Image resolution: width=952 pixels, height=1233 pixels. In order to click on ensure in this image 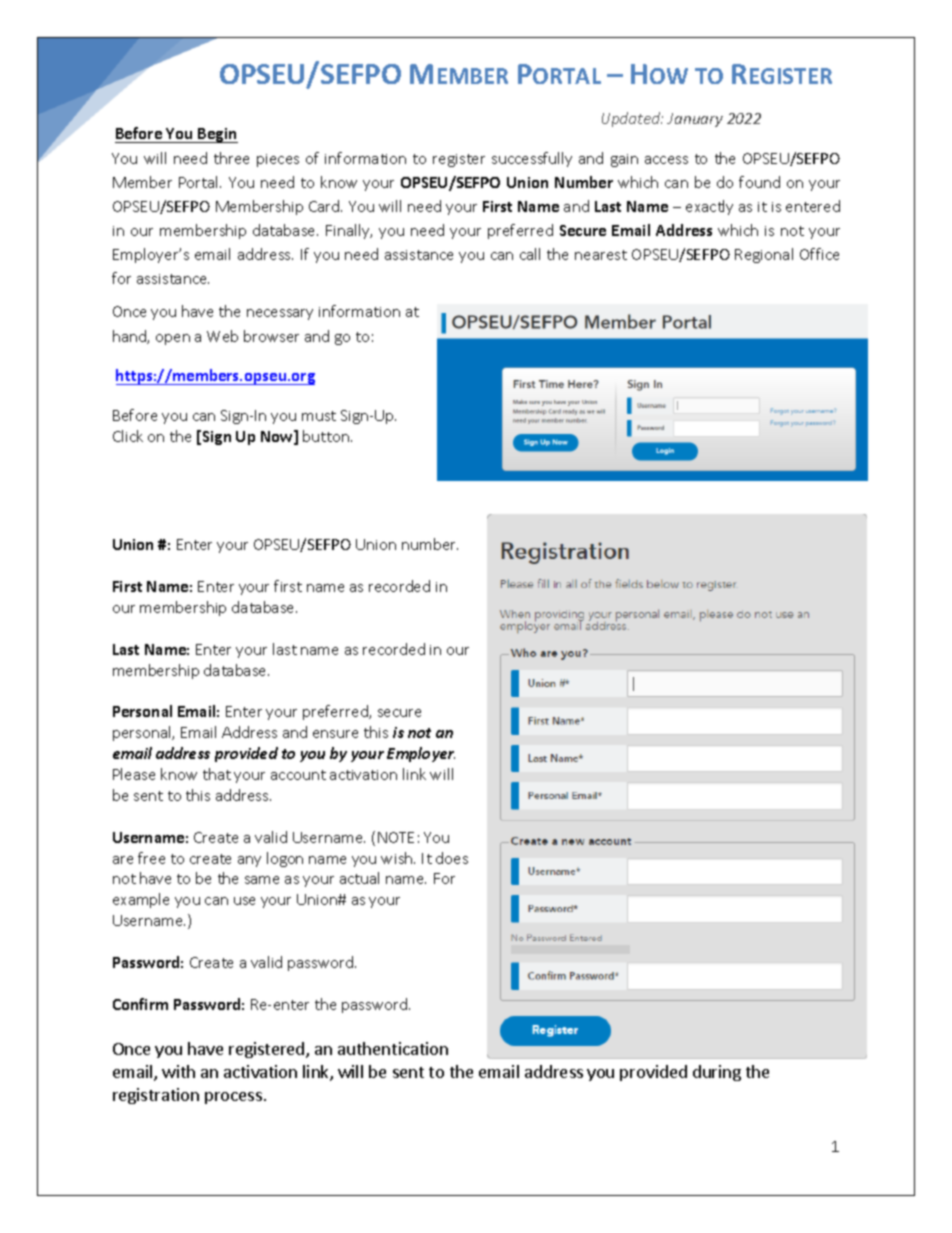, I will do `click(335, 734)`.
